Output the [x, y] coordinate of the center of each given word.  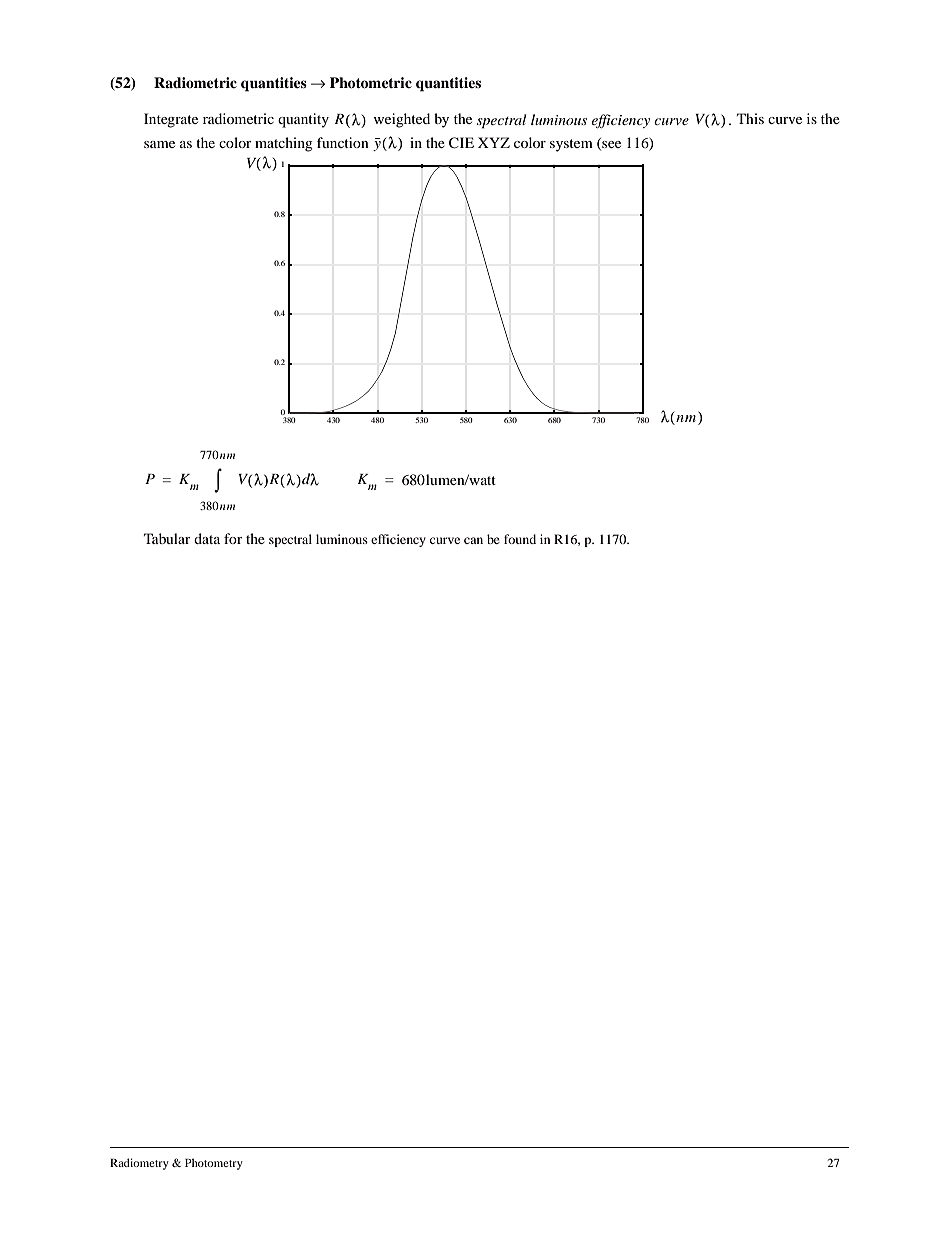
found [520, 539]
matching [284, 144]
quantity [303, 120]
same [159, 144]
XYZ [494, 142]
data [207, 538]
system [571, 145]
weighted [402, 120]
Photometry [214, 1164]
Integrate [171, 120]
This [750, 118]
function [343, 142]
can [473, 540]
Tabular [167, 538]
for [233, 538]
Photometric [371, 83]
